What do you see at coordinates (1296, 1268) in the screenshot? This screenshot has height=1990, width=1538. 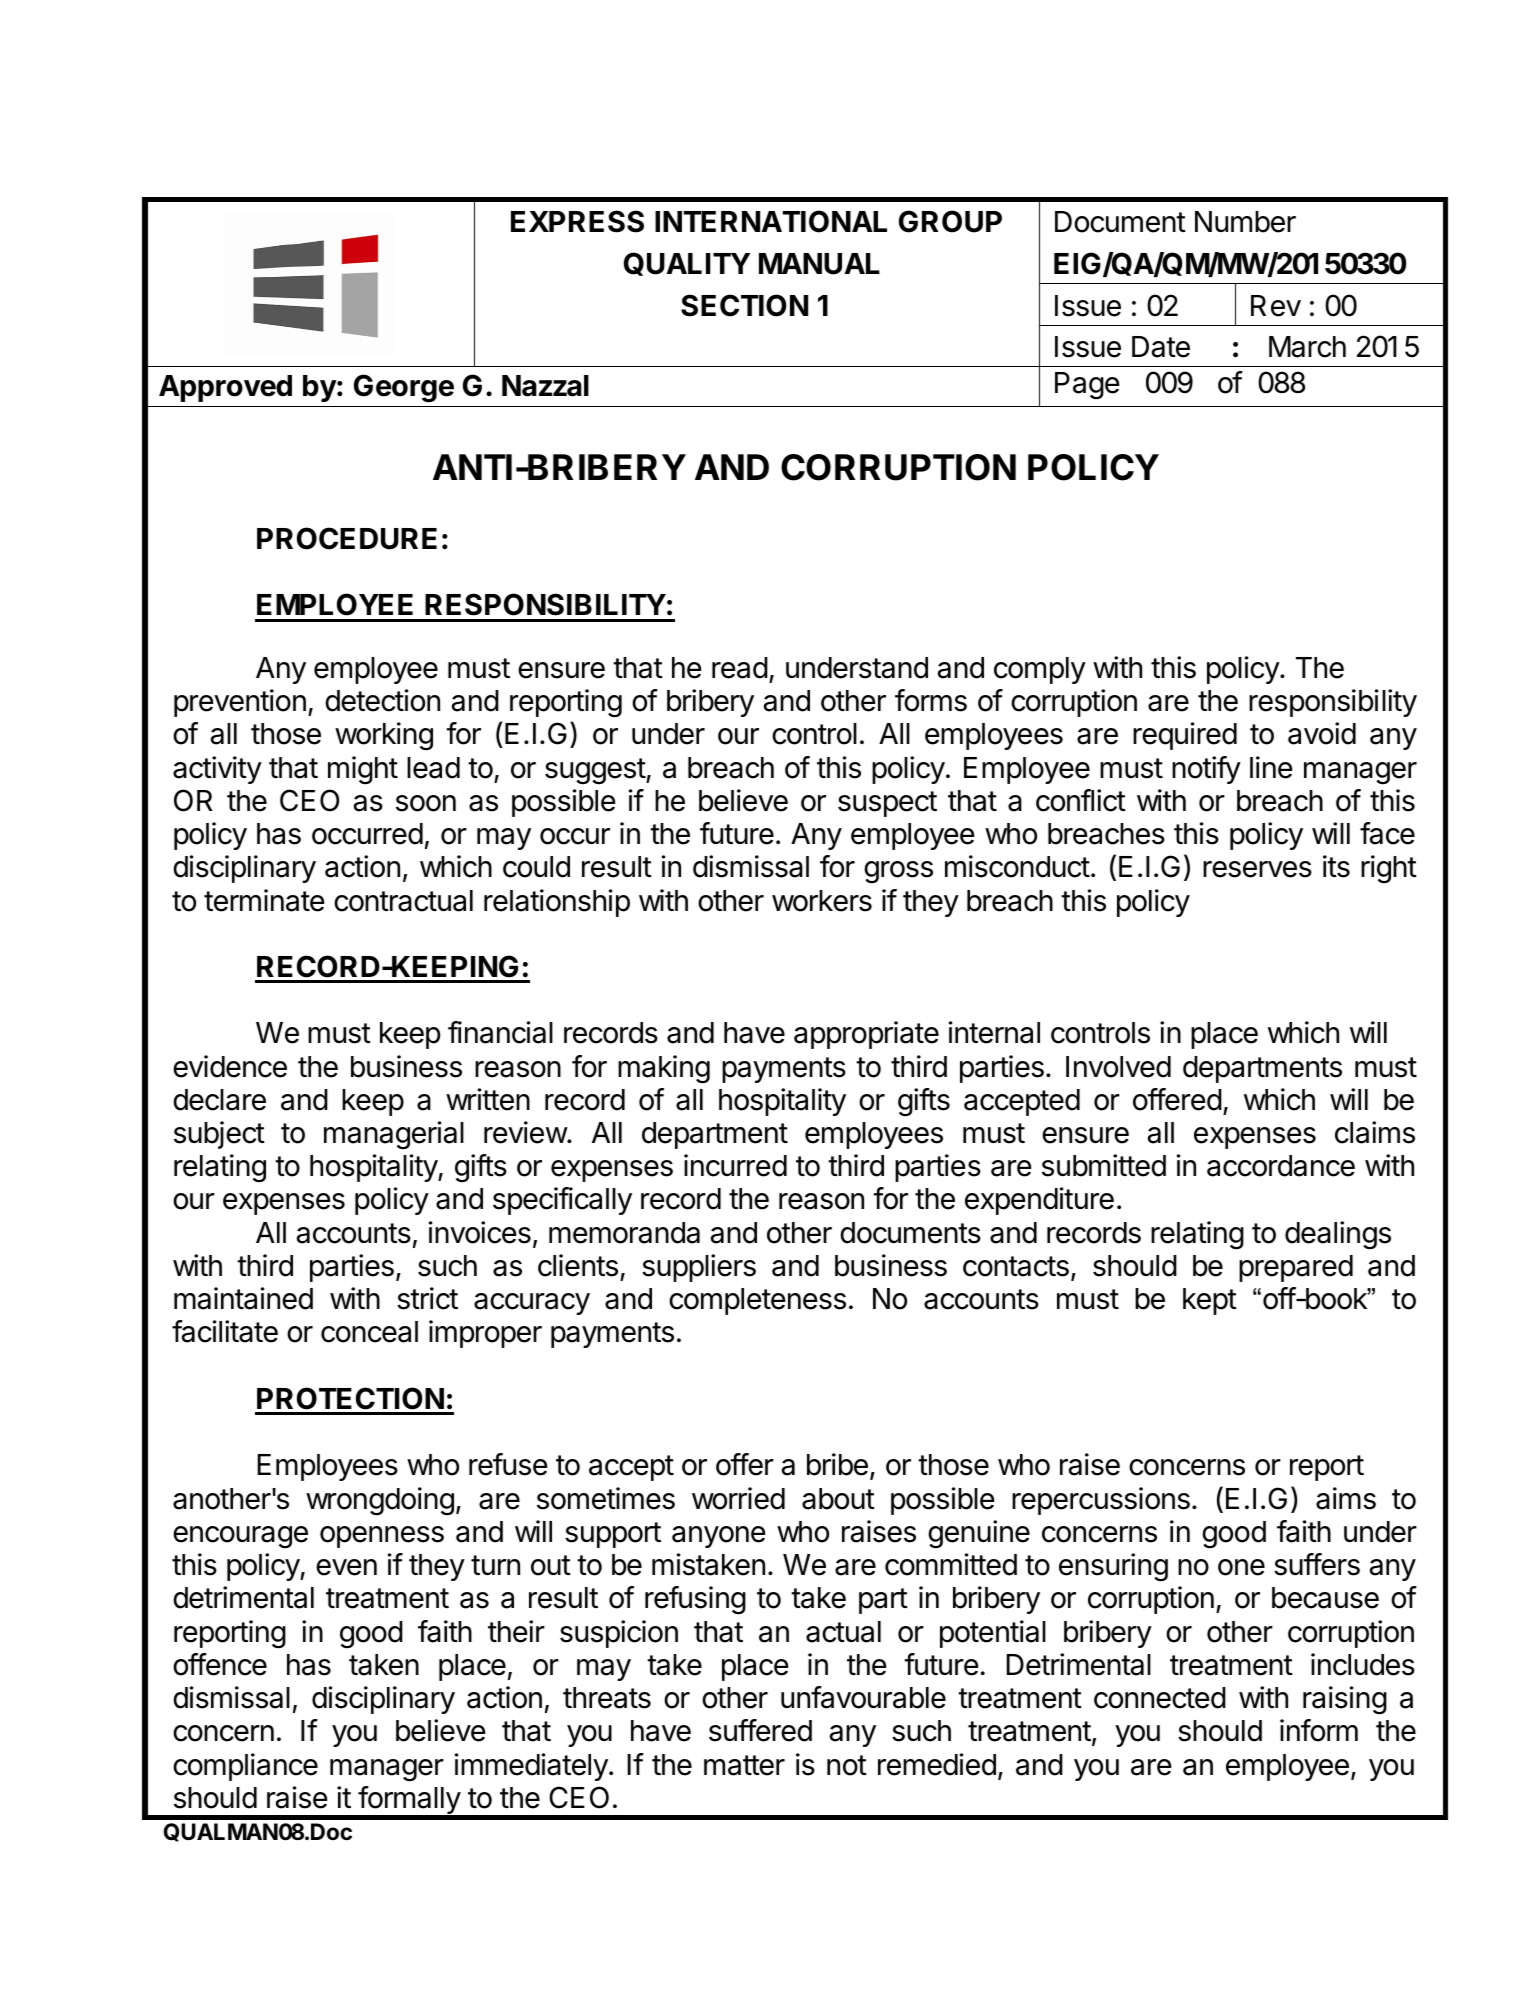 I see `prepared` at bounding box center [1296, 1268].
